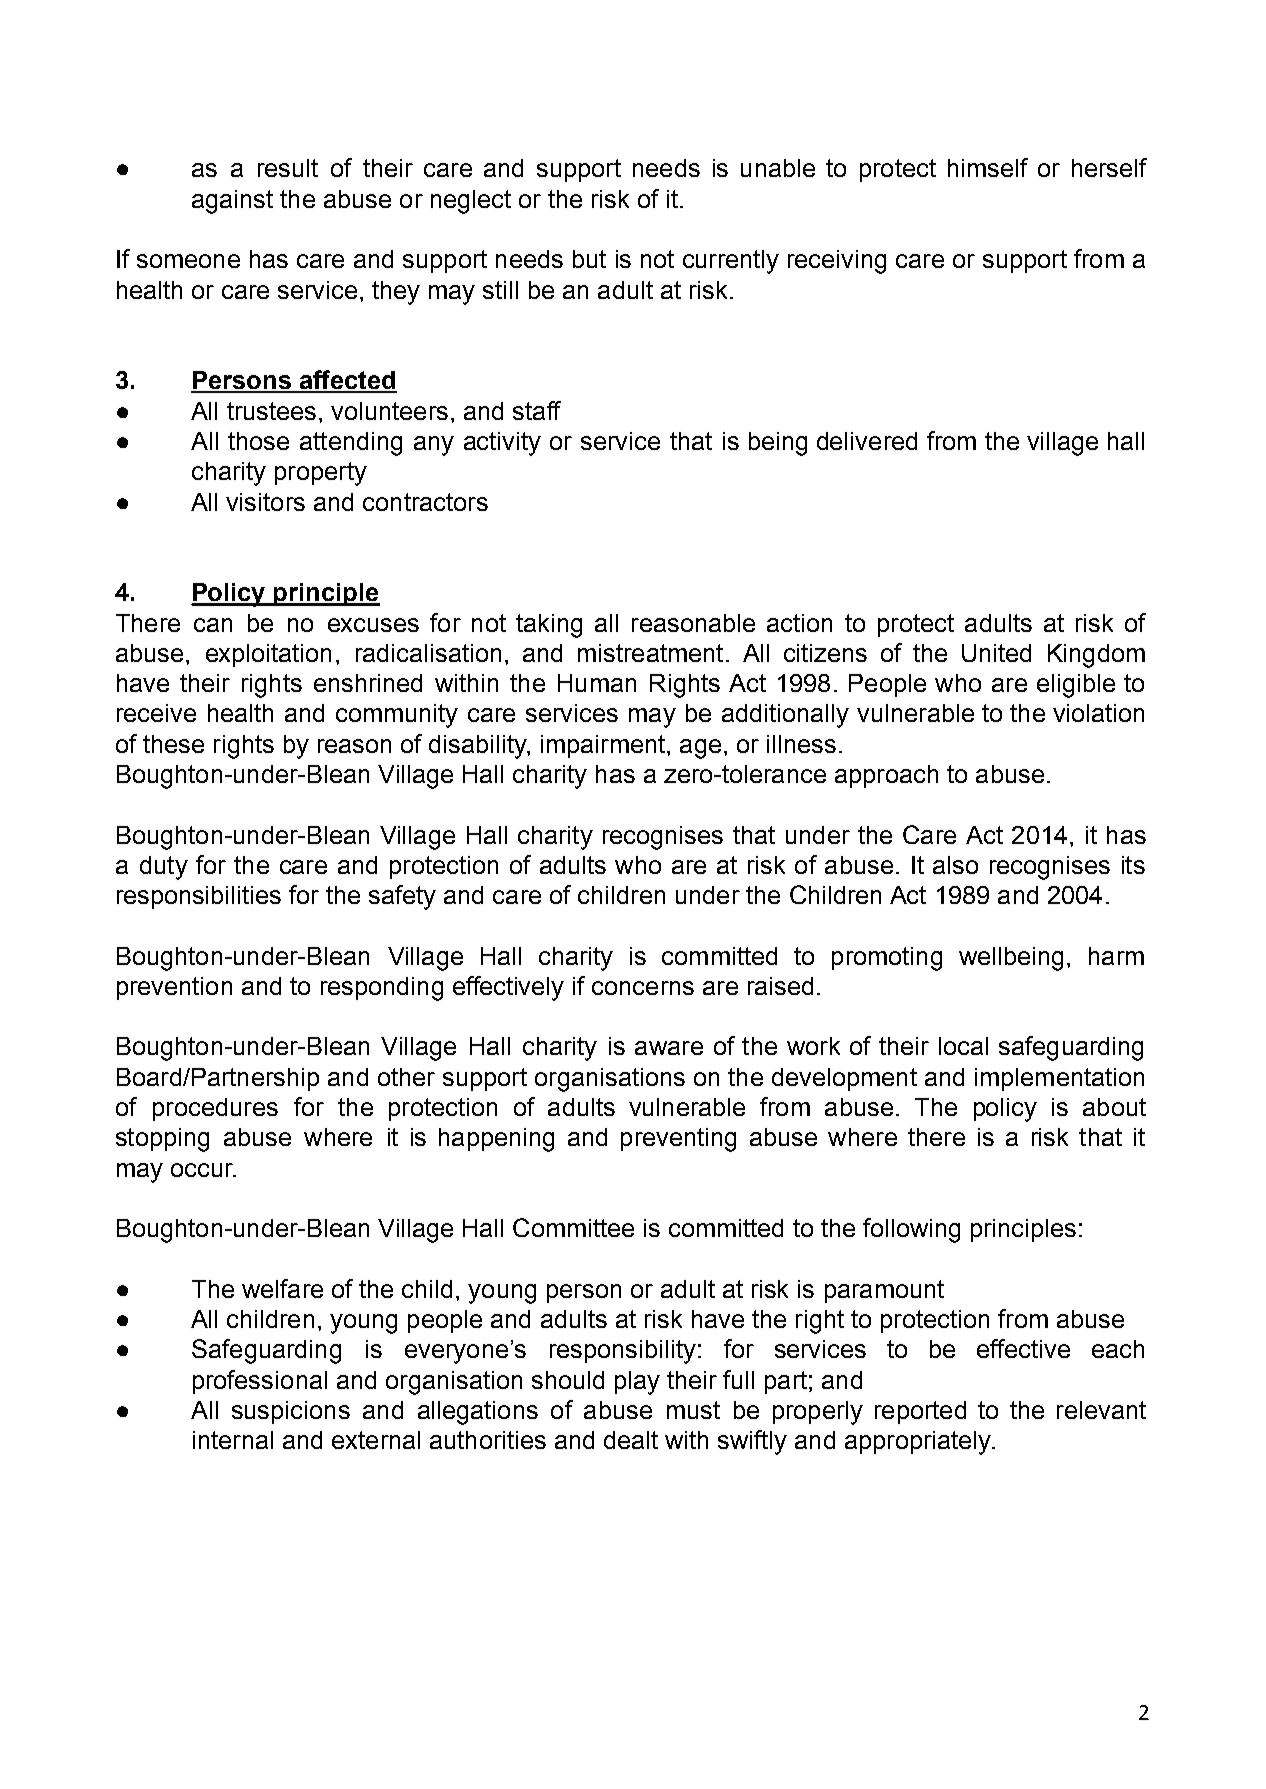  Describe the element at coordinates (291, 1412) in the screenshot. I see `suspicions` at that location.
